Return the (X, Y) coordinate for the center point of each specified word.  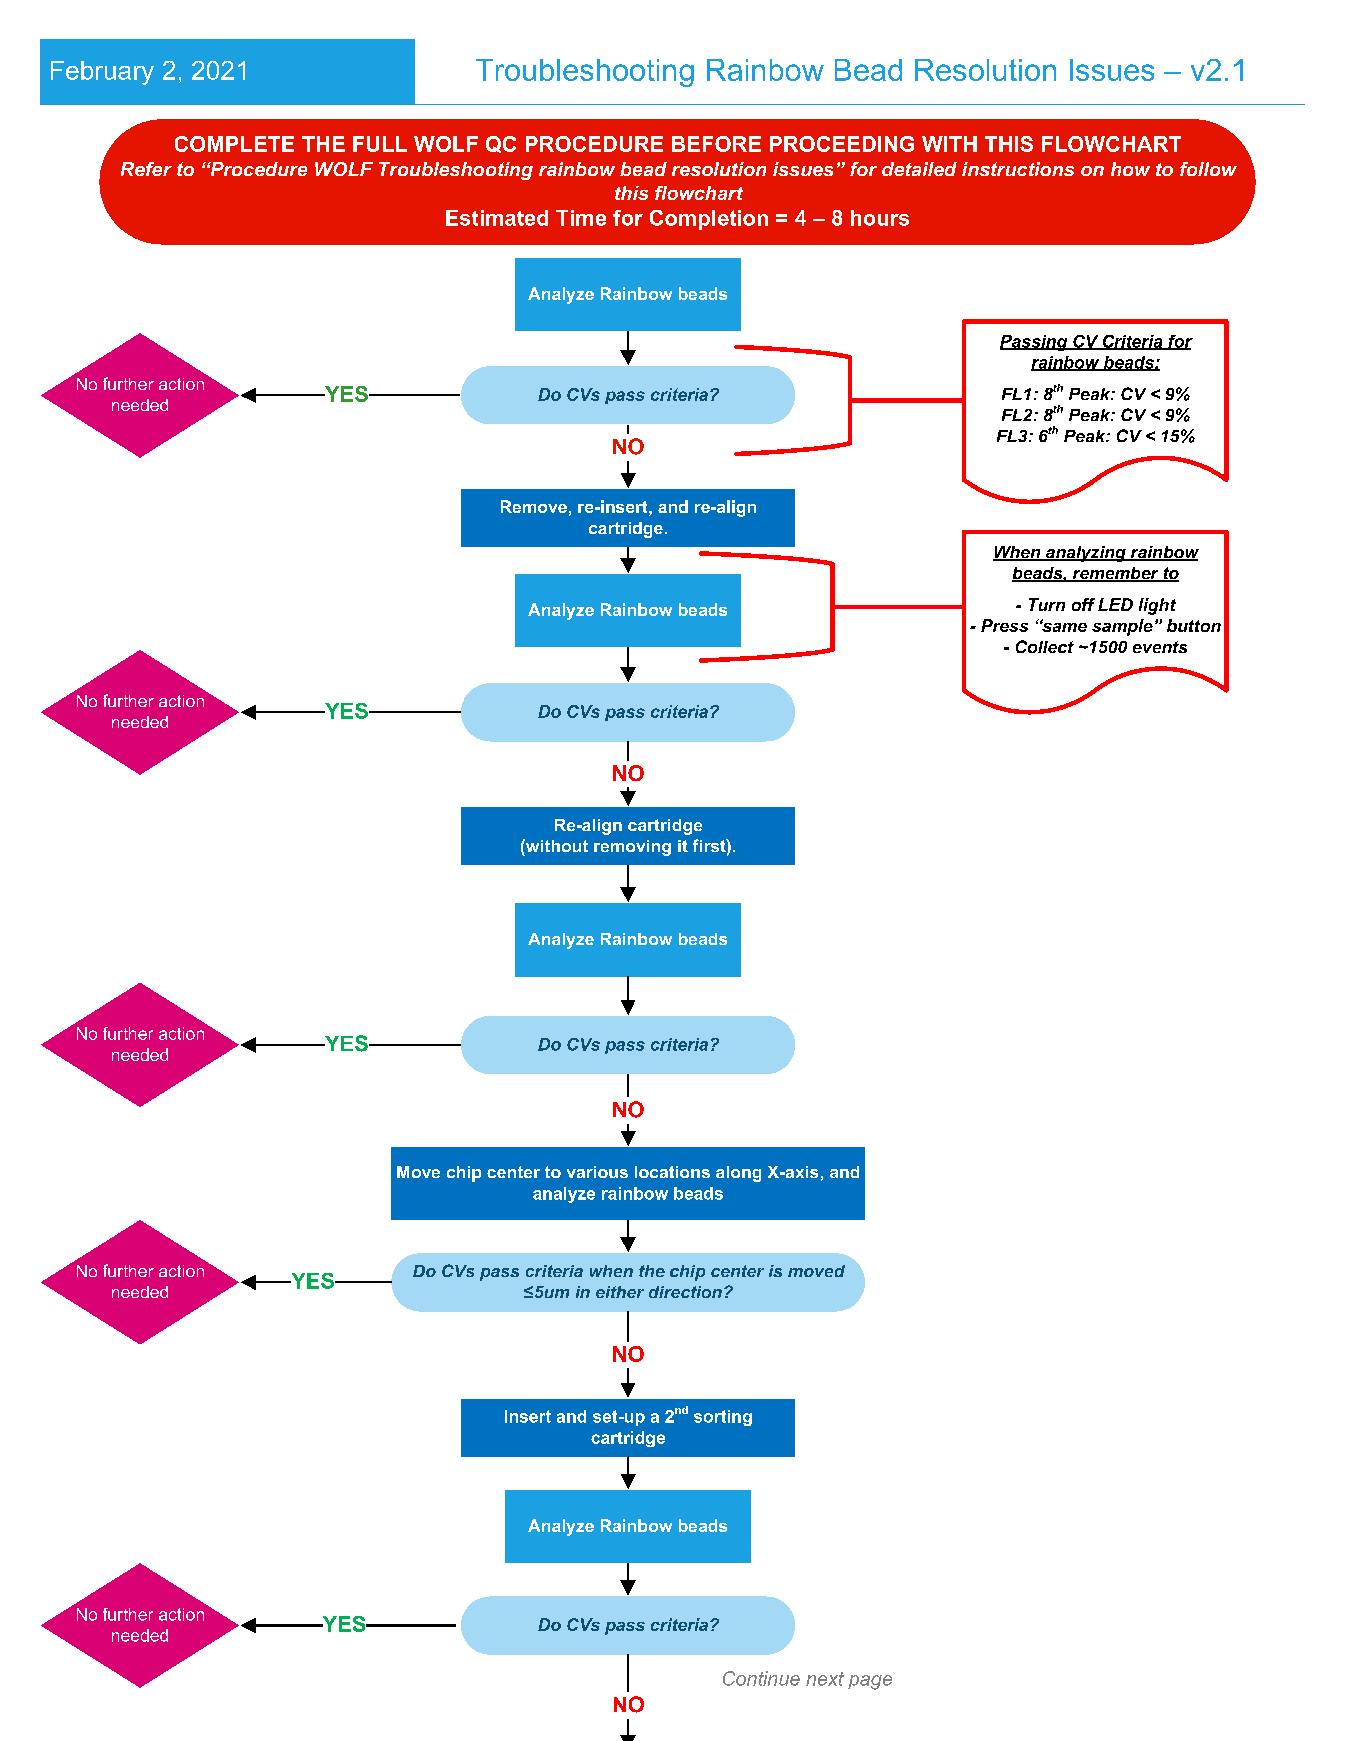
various (597, 1172)
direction (685, 1292)
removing (632, 848)
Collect (1045, 646)
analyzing (1086, 554)
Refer (146, 169)
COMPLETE (234, 144)
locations (672, 1172)
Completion (709, 220)
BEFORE (716, 144)
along (738, 1174)
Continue (761, 1678)
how (1130, 169)
